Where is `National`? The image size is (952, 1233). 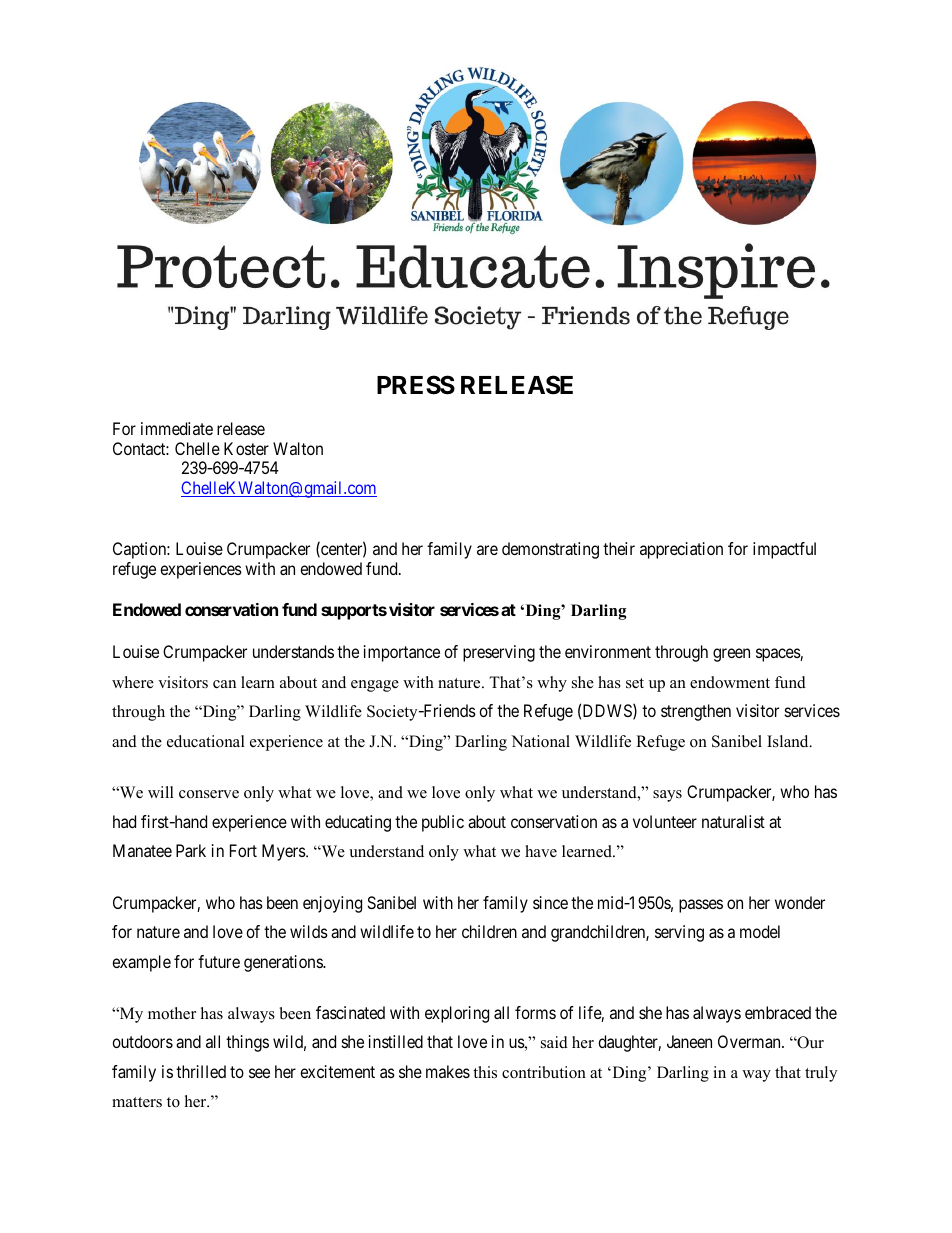
National is located at coordinates (540, 741).
